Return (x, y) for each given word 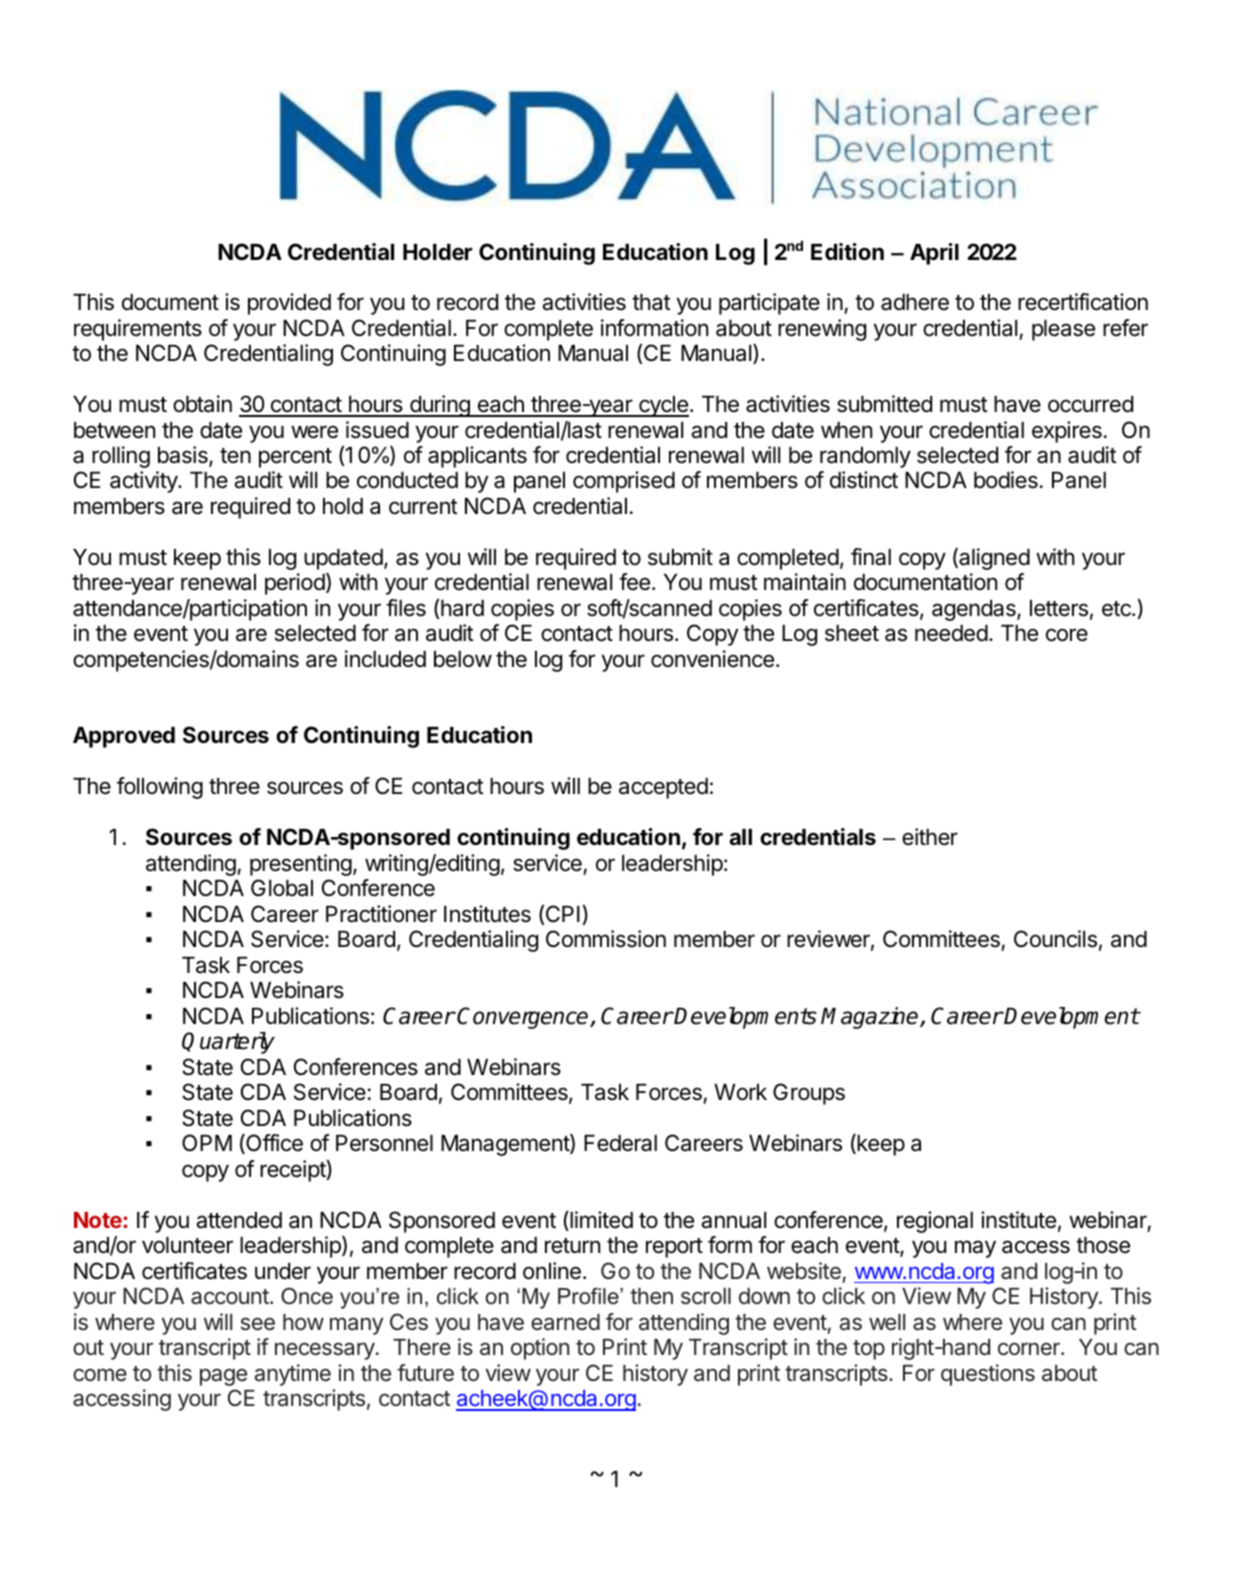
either (930, 837)
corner (1030, 1349)
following (160, 788)
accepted (663, 788)
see (258, 1324)
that (651, 302)
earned (565, 1322)
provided (289, 304)
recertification (1083, 302)
